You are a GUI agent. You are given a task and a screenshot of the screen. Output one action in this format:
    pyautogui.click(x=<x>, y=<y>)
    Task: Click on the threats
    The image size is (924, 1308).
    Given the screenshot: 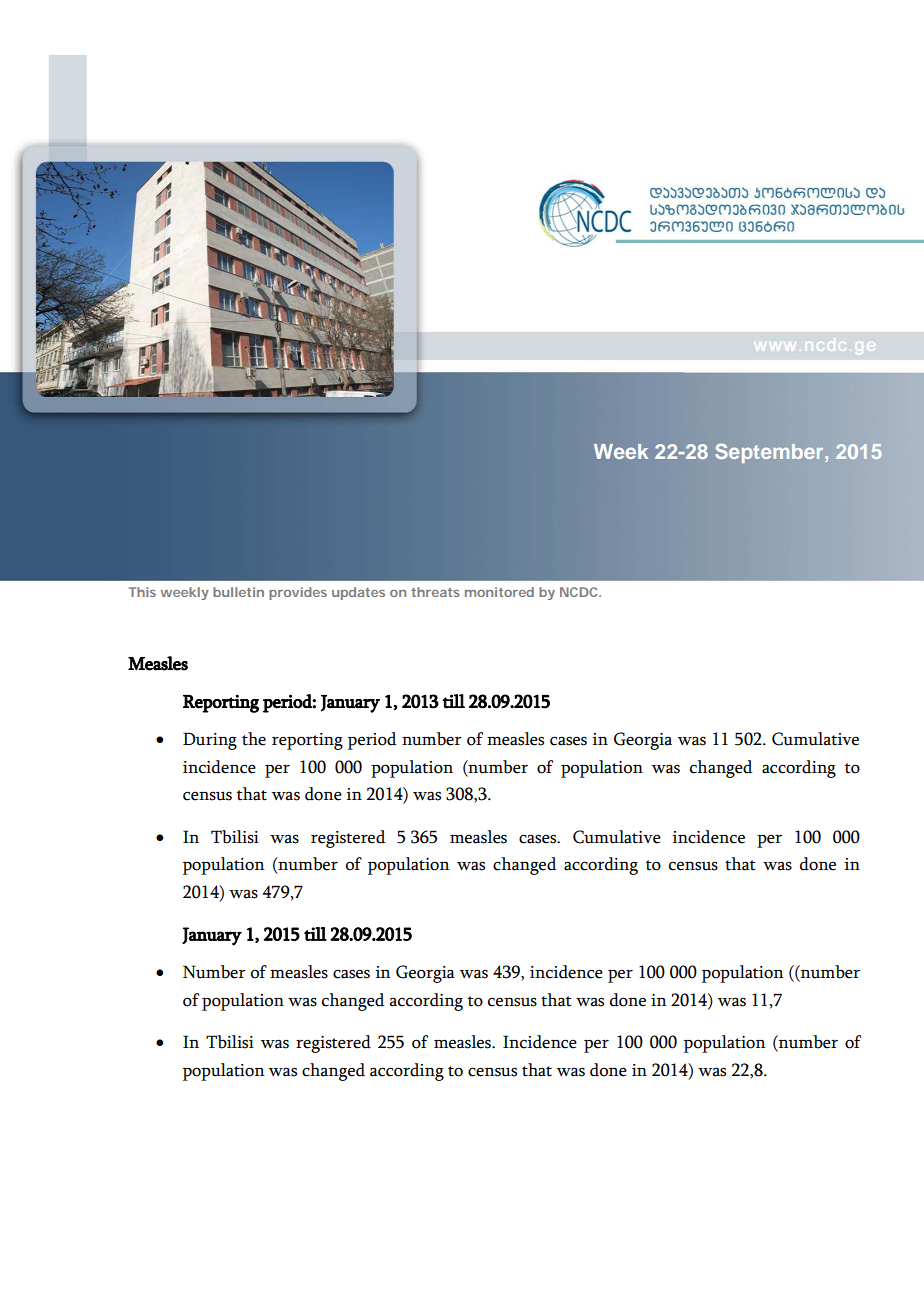 What is the action you would take?
    pyautogui.click(x=435, y=592)
